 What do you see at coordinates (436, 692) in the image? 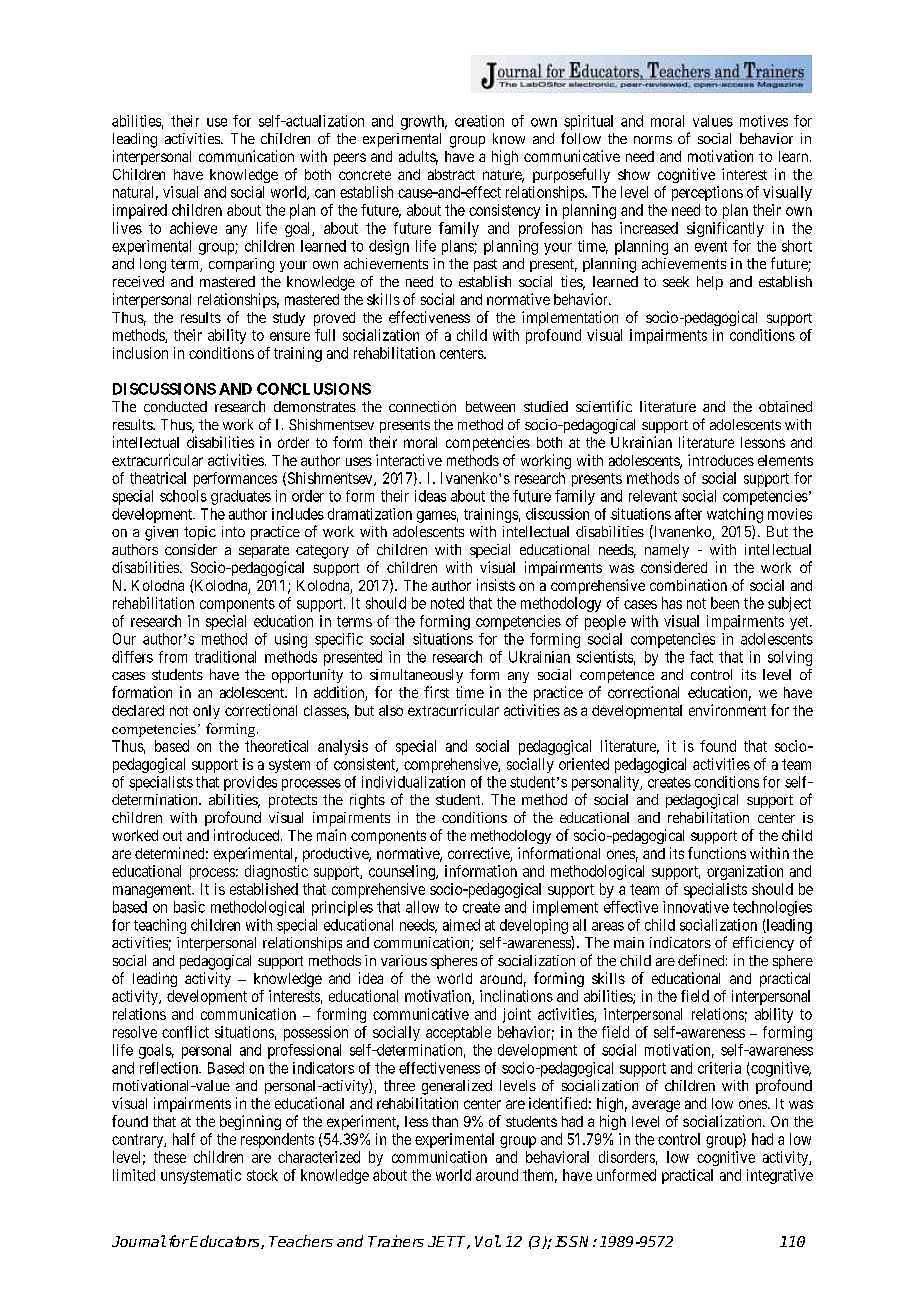
I see `first` at bounding box center [436, 692].
